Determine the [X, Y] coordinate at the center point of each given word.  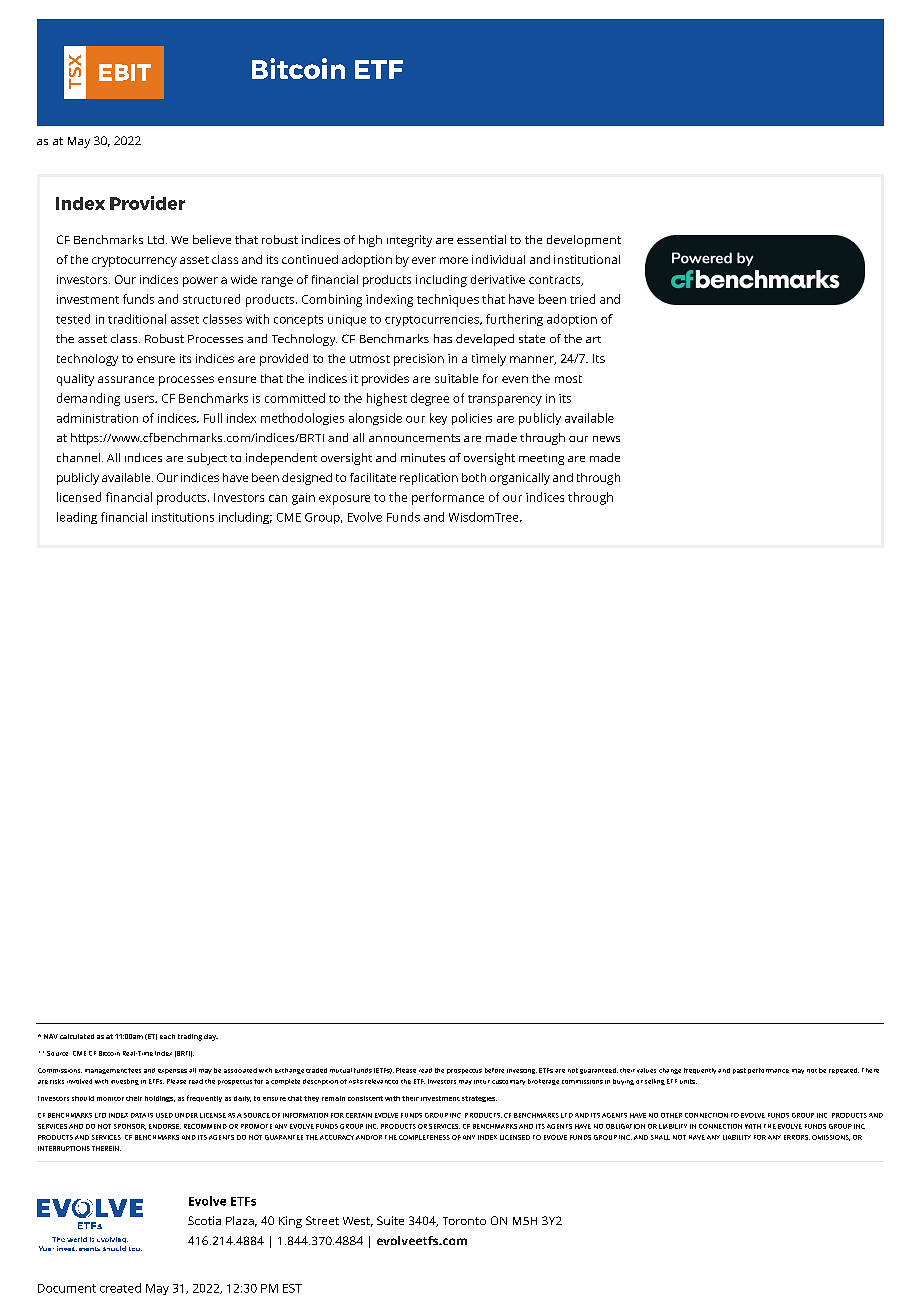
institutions [183, 517]
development [584, 241]
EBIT [125, 72]
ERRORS [797, 1137]
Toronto [464, 1221]
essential [481, 239]
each [167, 1036]
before [494, 1070]
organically [520, 479]
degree [430, 399]
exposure [344, 500]
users [140, 399]
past [739, 1071]
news [606, 439]
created [120, 1288]
